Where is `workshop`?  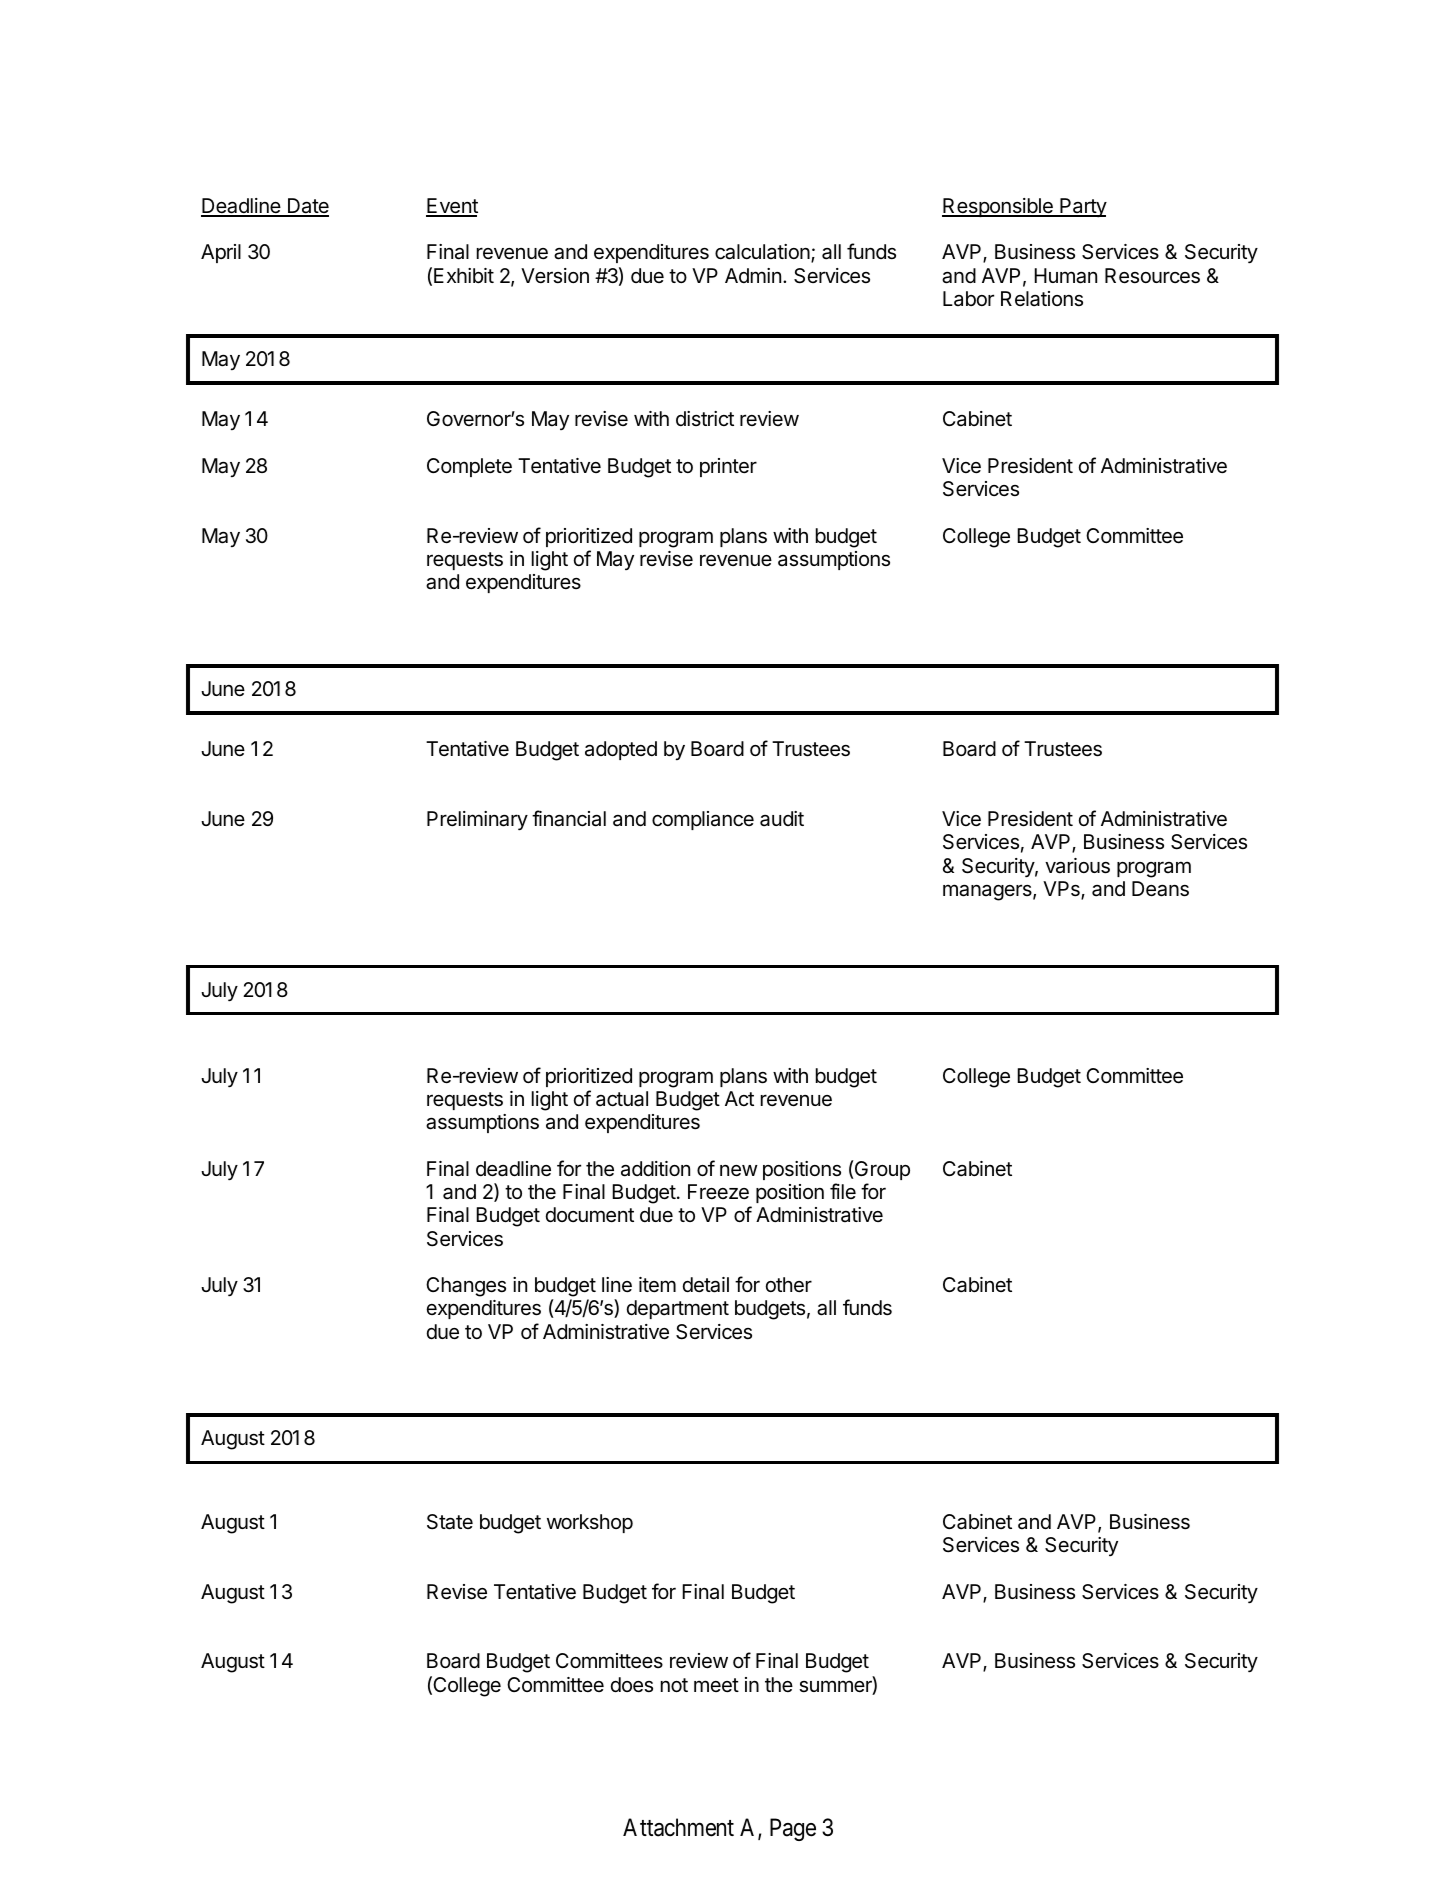 workshop is located at coordinates (590, 1523).
